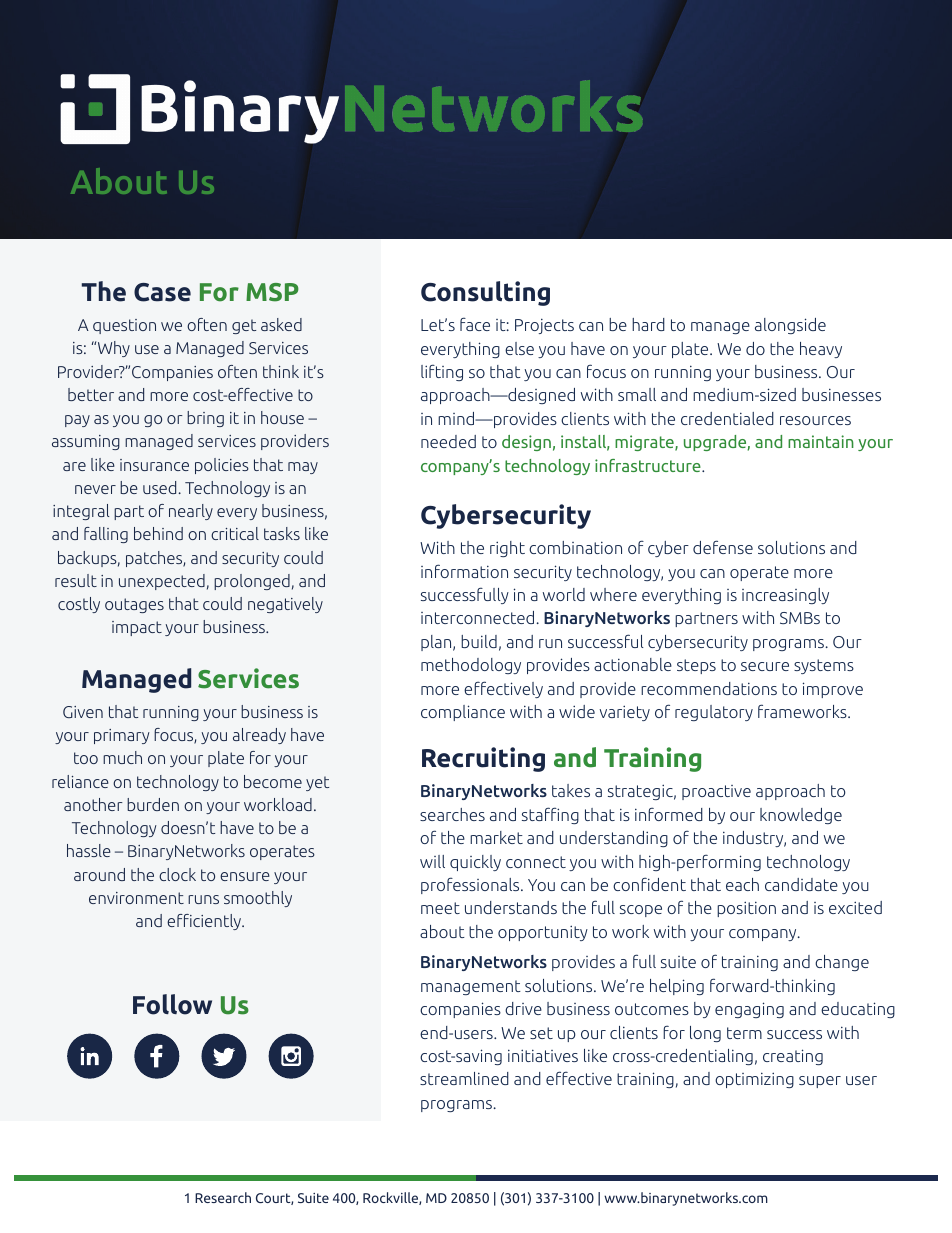  Describe the element at coordinates (158, 533) in the screenshot. I see `behind` at that location.
